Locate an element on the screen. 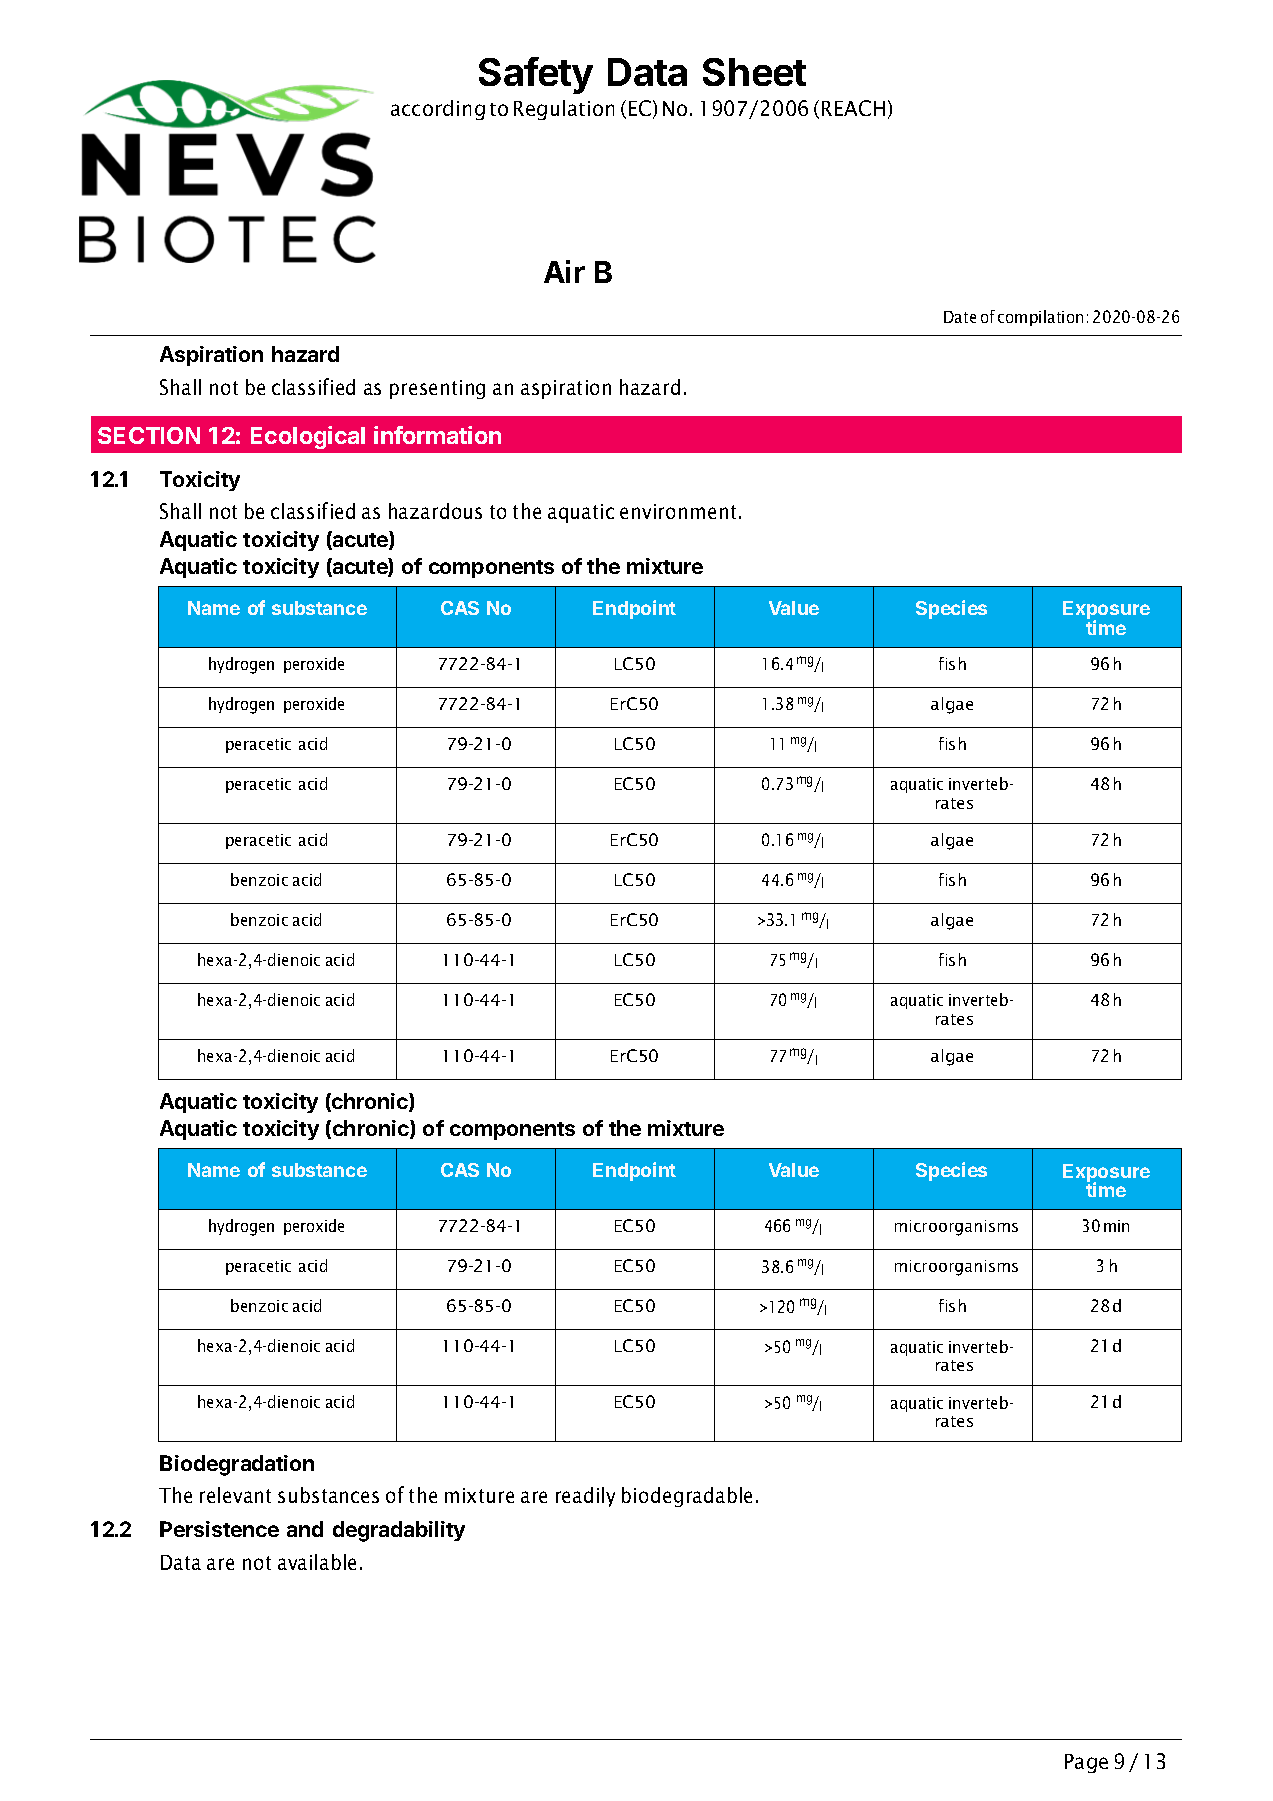 This screenshot has width=1273, height=1801. REACH is located at coordinates (853, 108).
